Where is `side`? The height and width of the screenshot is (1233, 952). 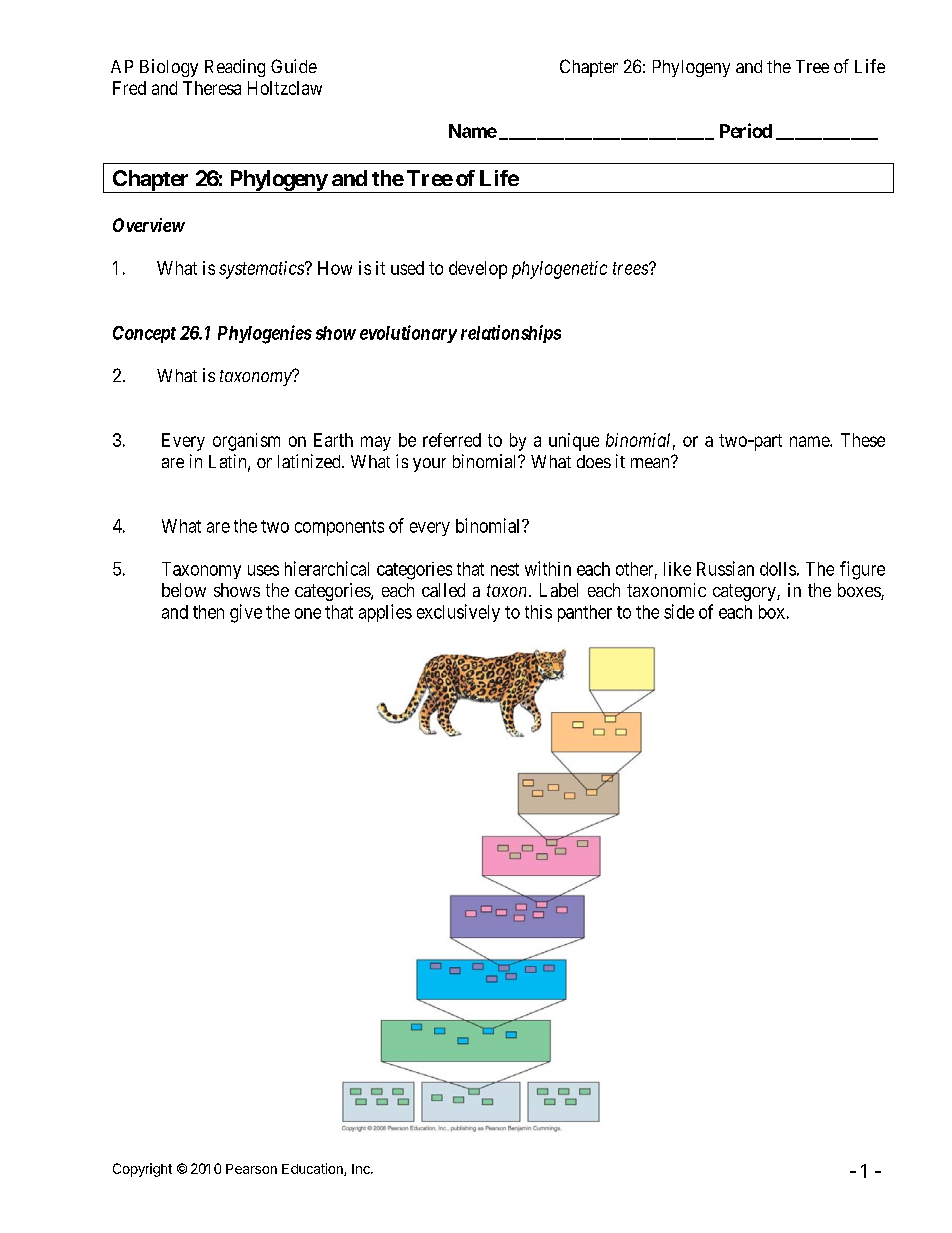 side is located at coordinates (679, 611).
